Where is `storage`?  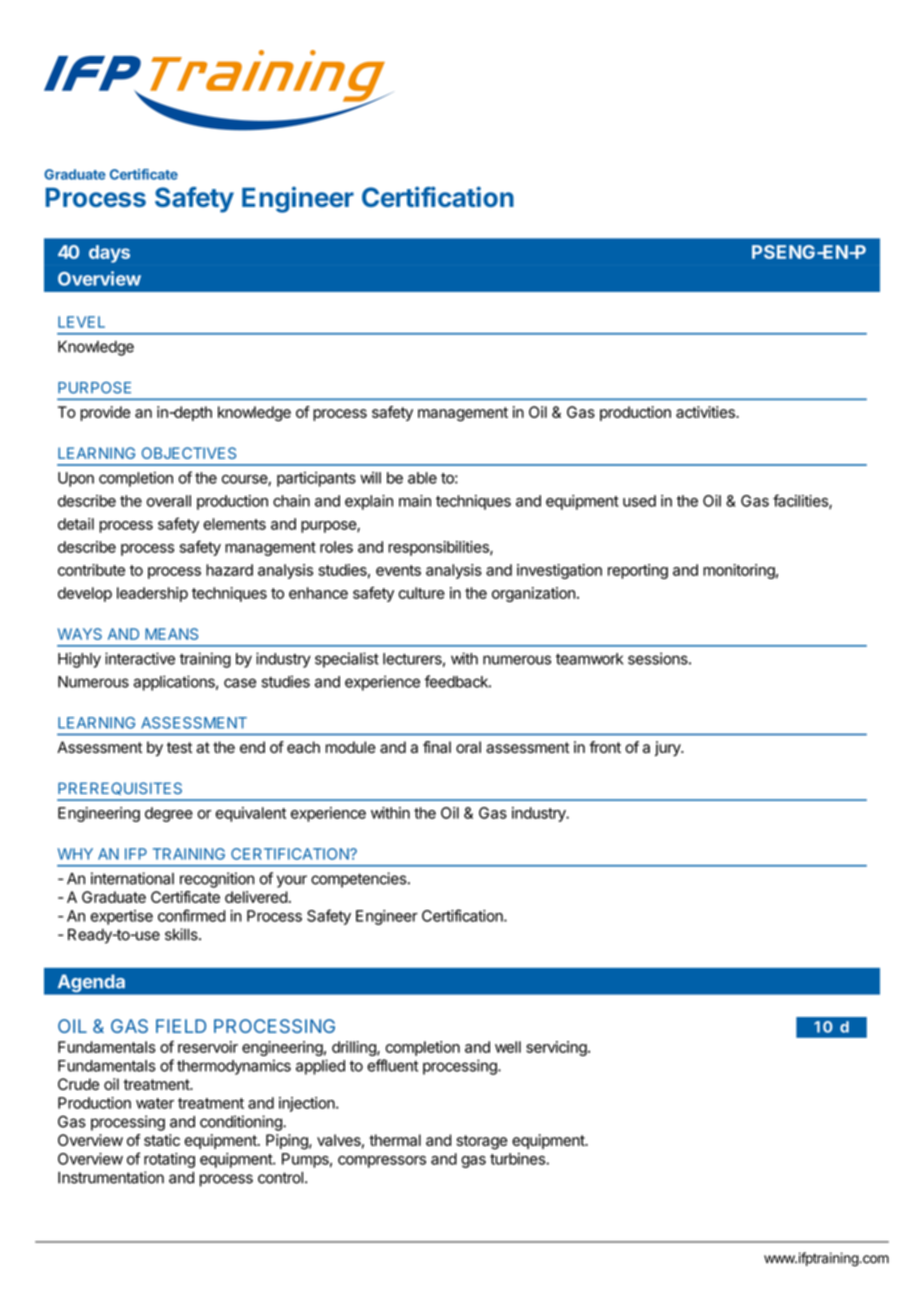 storage is located at coordinates (481, 1142).
